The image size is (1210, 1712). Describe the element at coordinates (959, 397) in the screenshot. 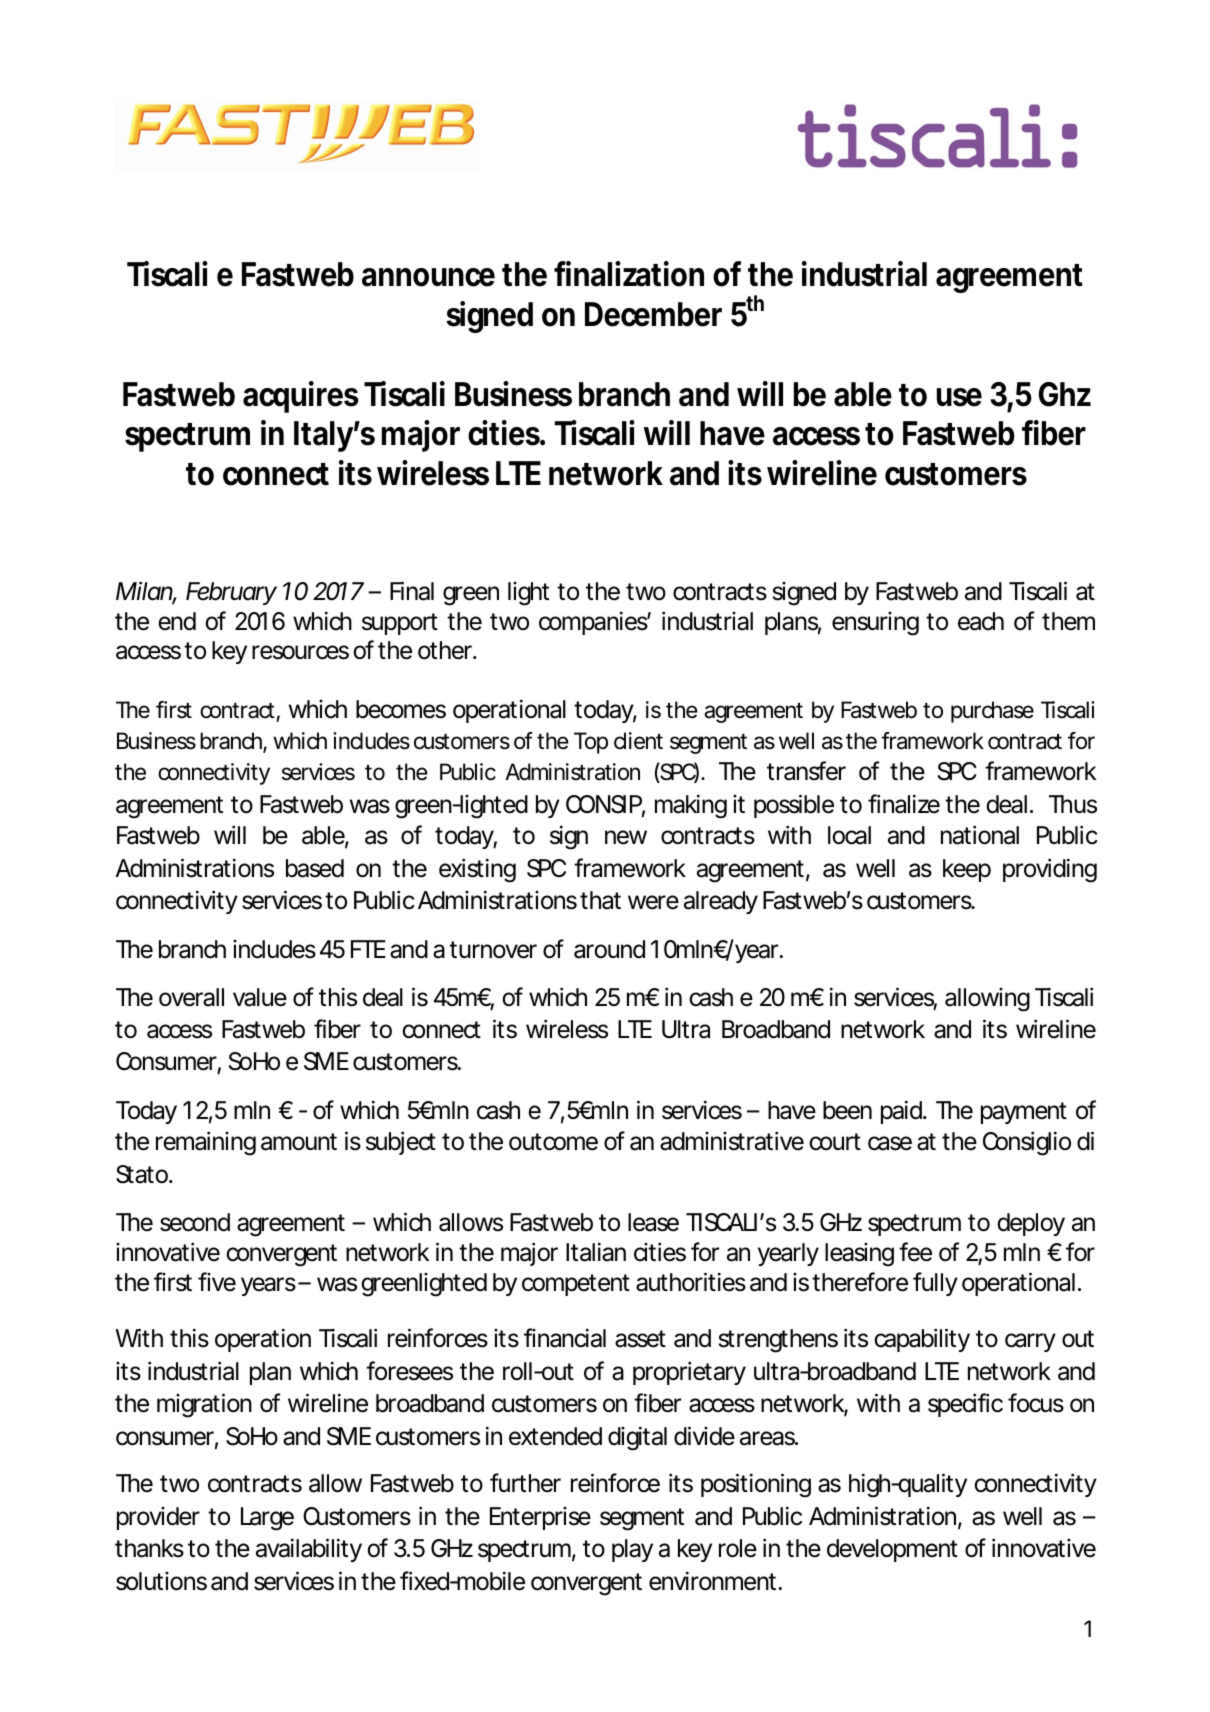

I see `use` at that location.
